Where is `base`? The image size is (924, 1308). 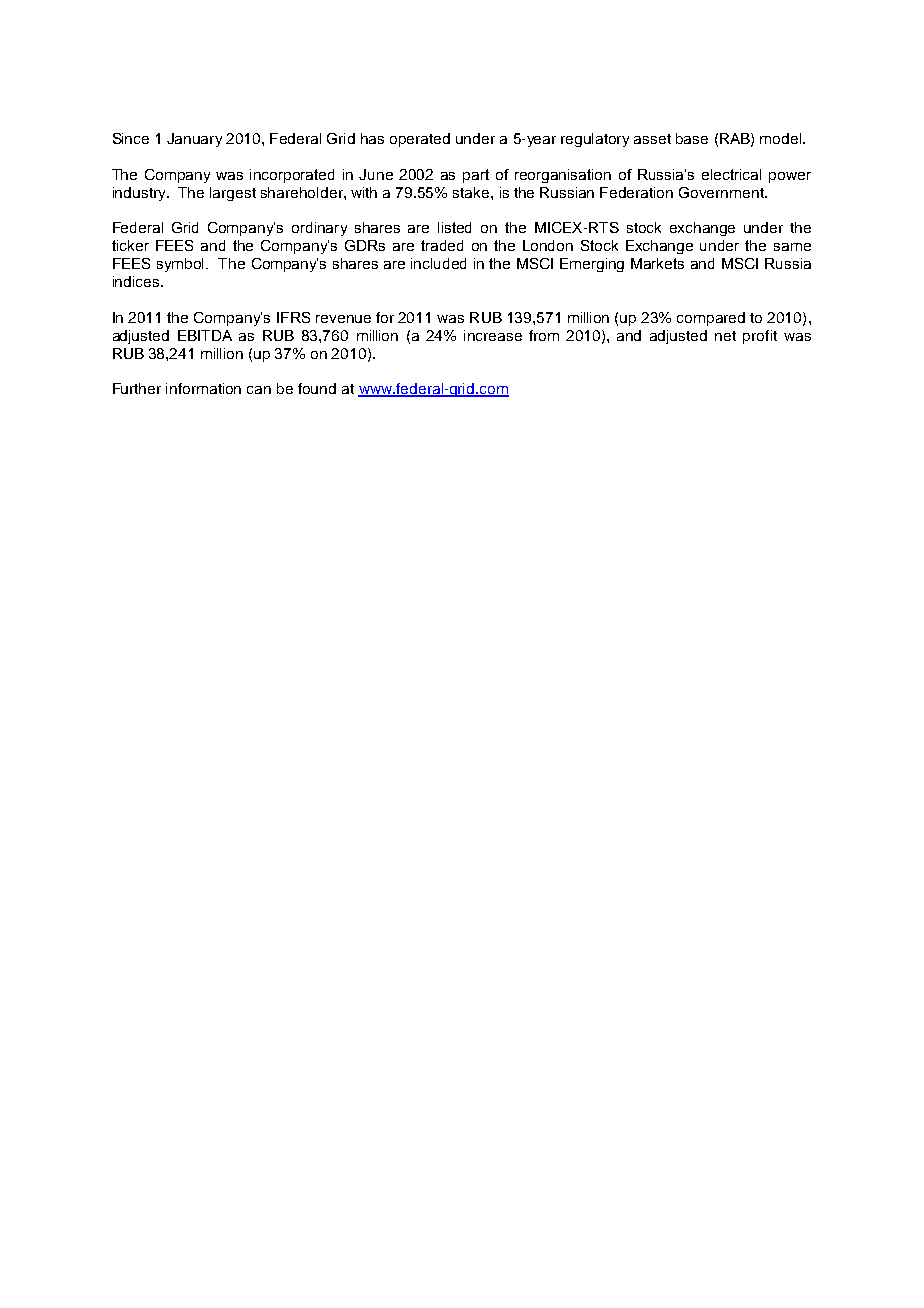
base is located at coordinates (692, 138).
